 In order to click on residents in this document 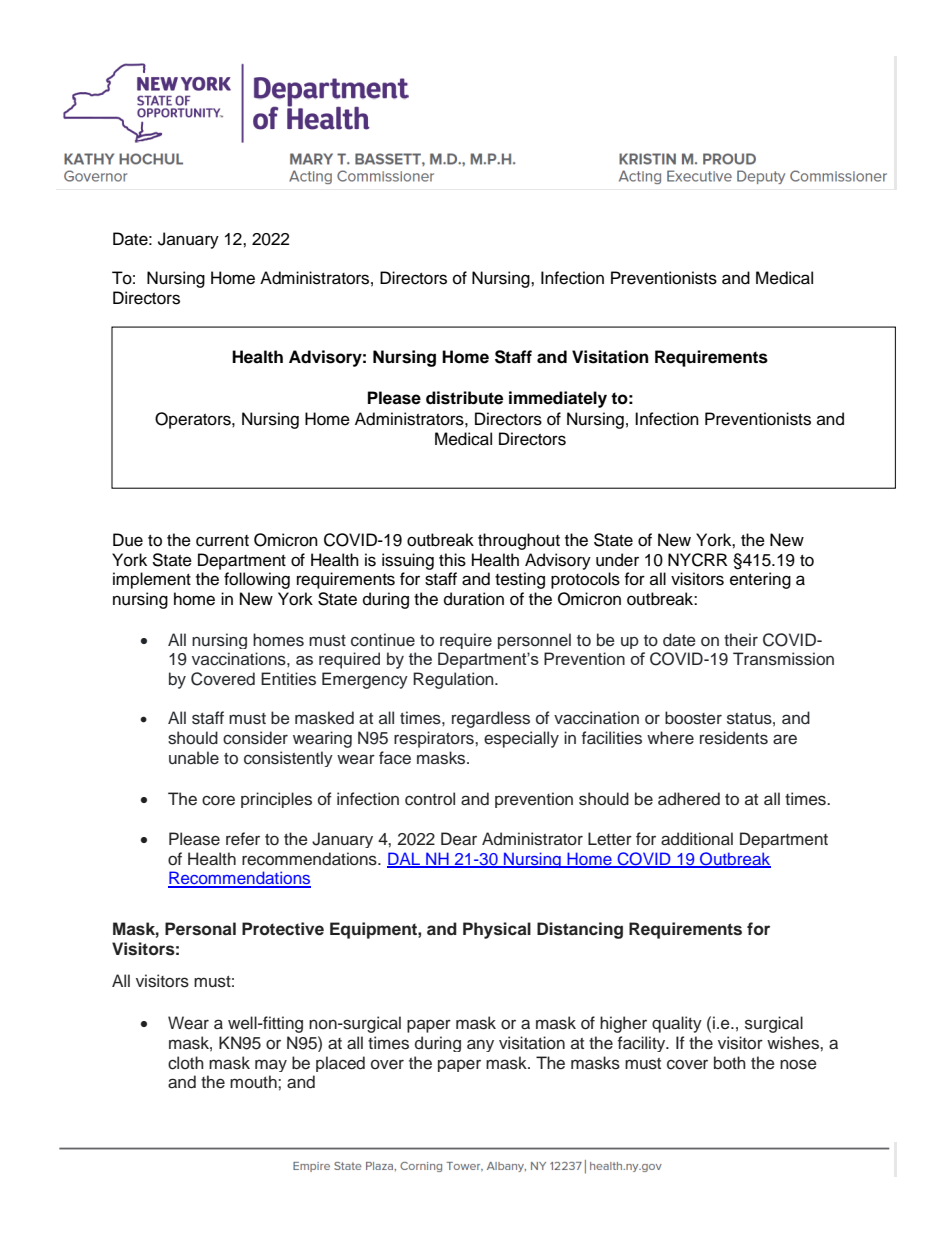, I will do `click(734, 738)`.
